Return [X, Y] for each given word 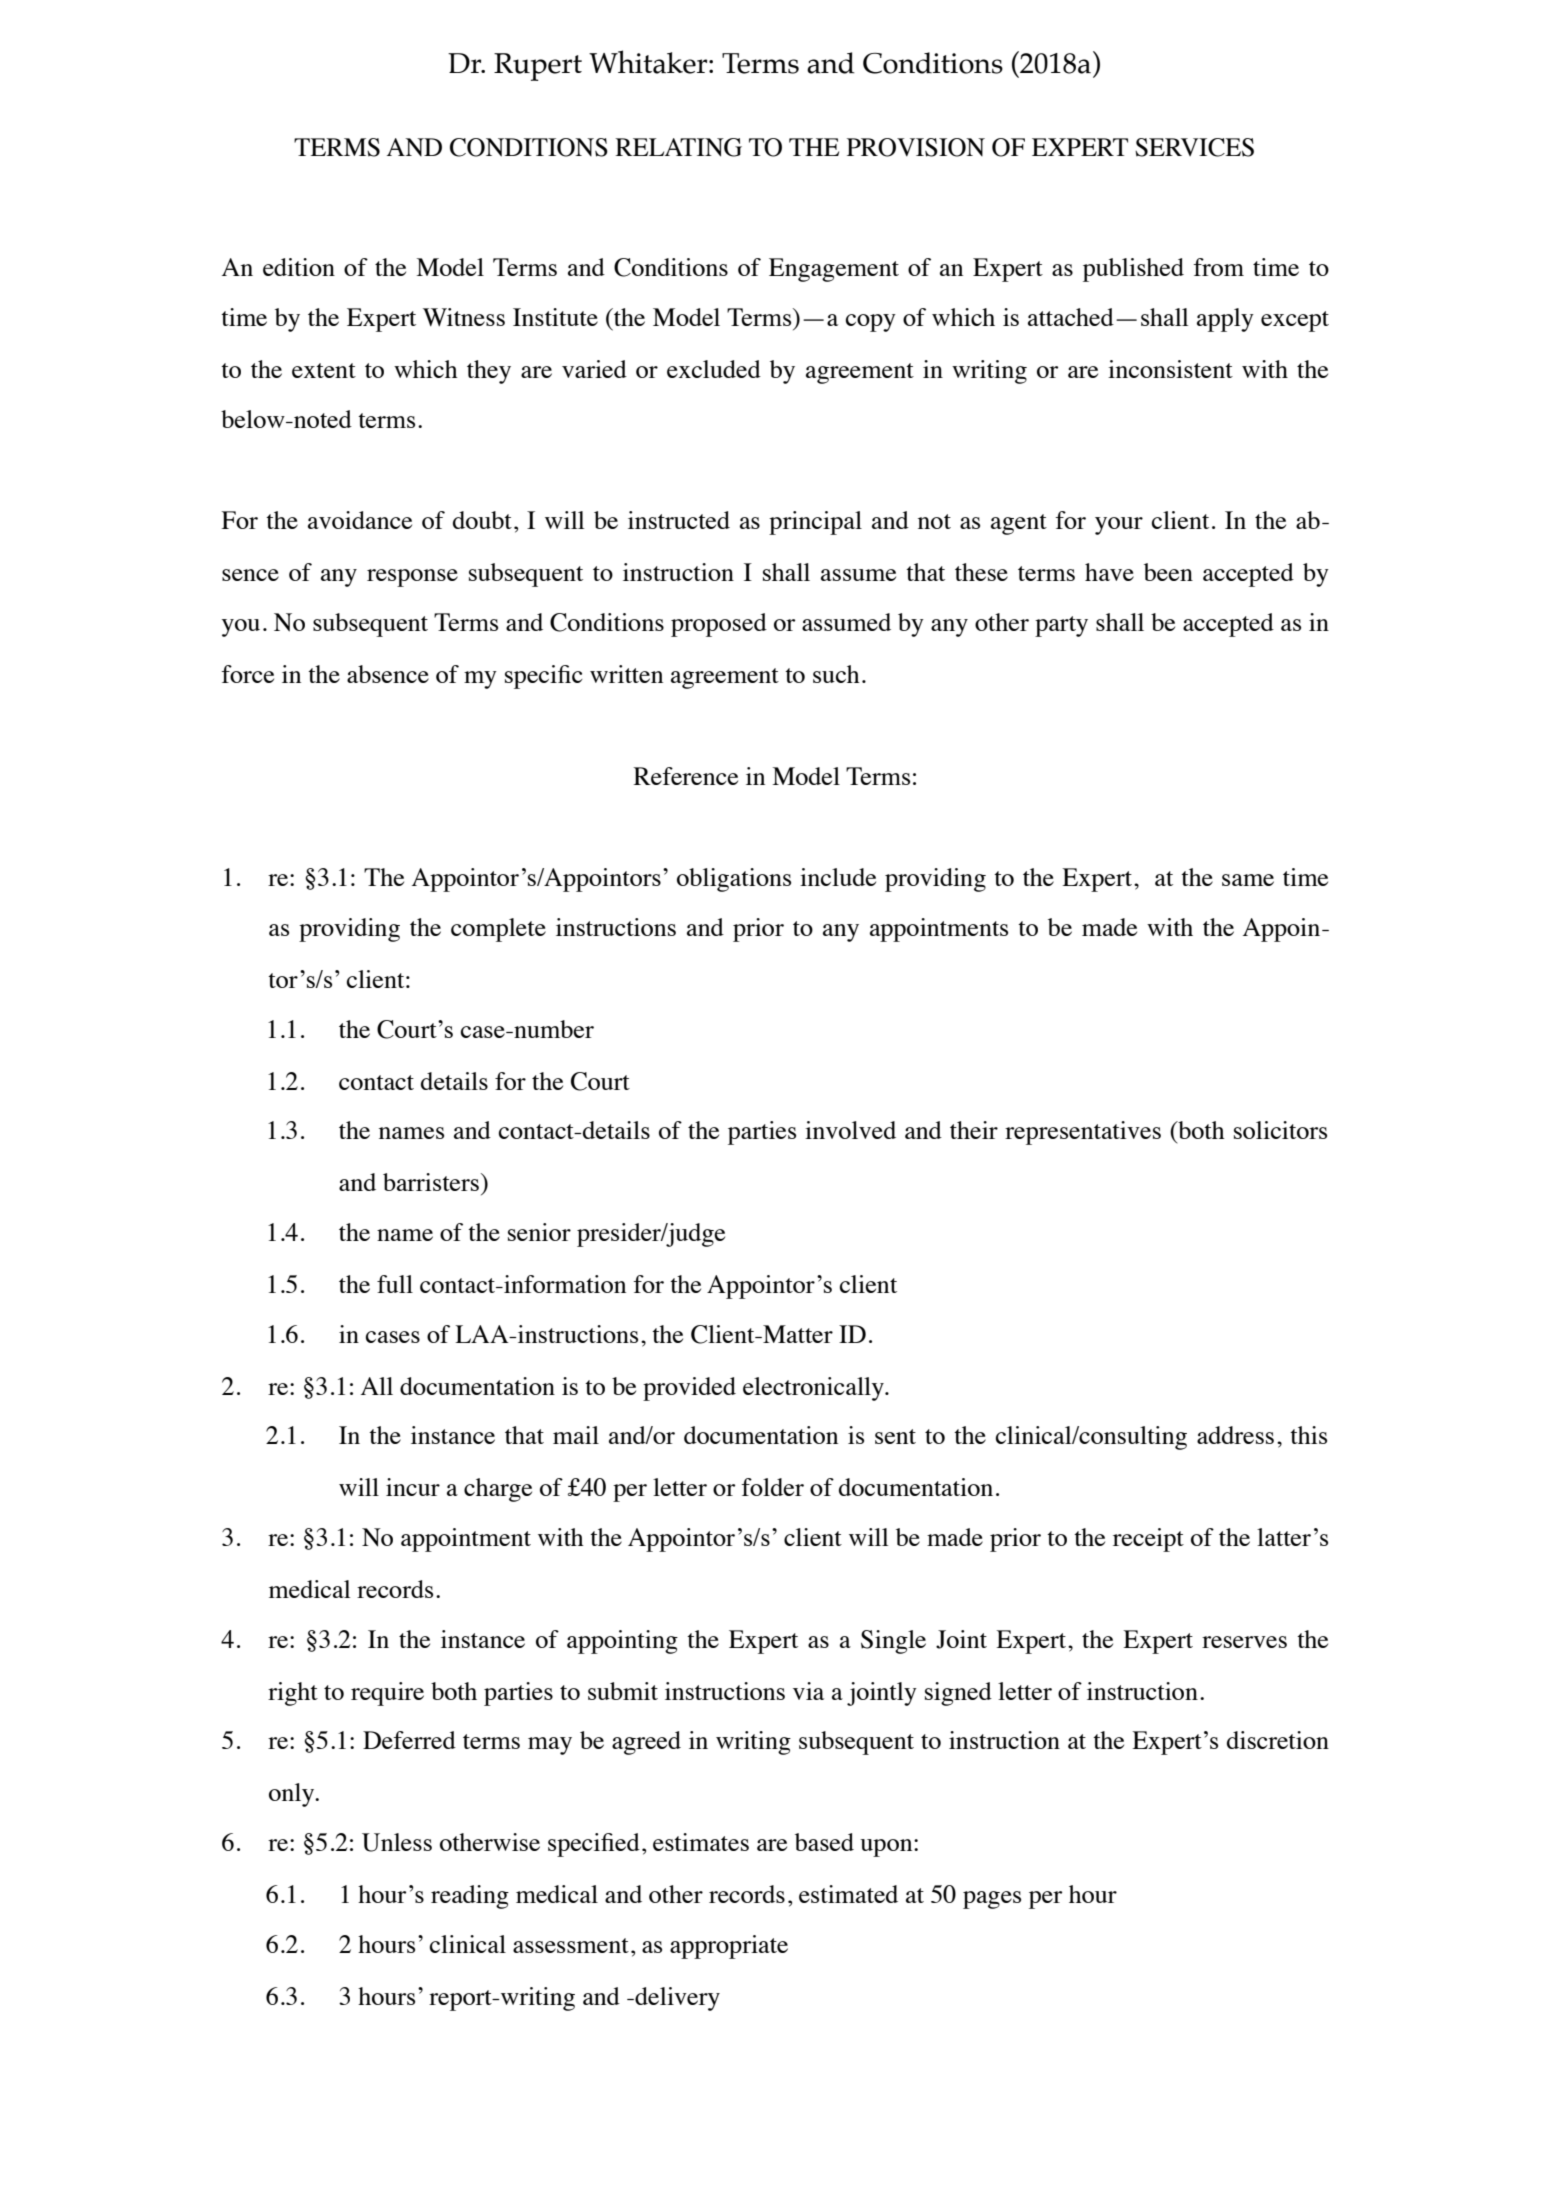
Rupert [538, 67]
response [412, 578]
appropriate [729, 1947]
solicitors [1280, 1130]
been [1168, 572]
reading [470, 1897]
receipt [1148, 1540]
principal [815, 523]
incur [413, 1487]
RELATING [678, 147]
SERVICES [1194, 147]
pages [992, 1900]
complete [498, 930]
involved [850, 1130]
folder [772, 1487]
